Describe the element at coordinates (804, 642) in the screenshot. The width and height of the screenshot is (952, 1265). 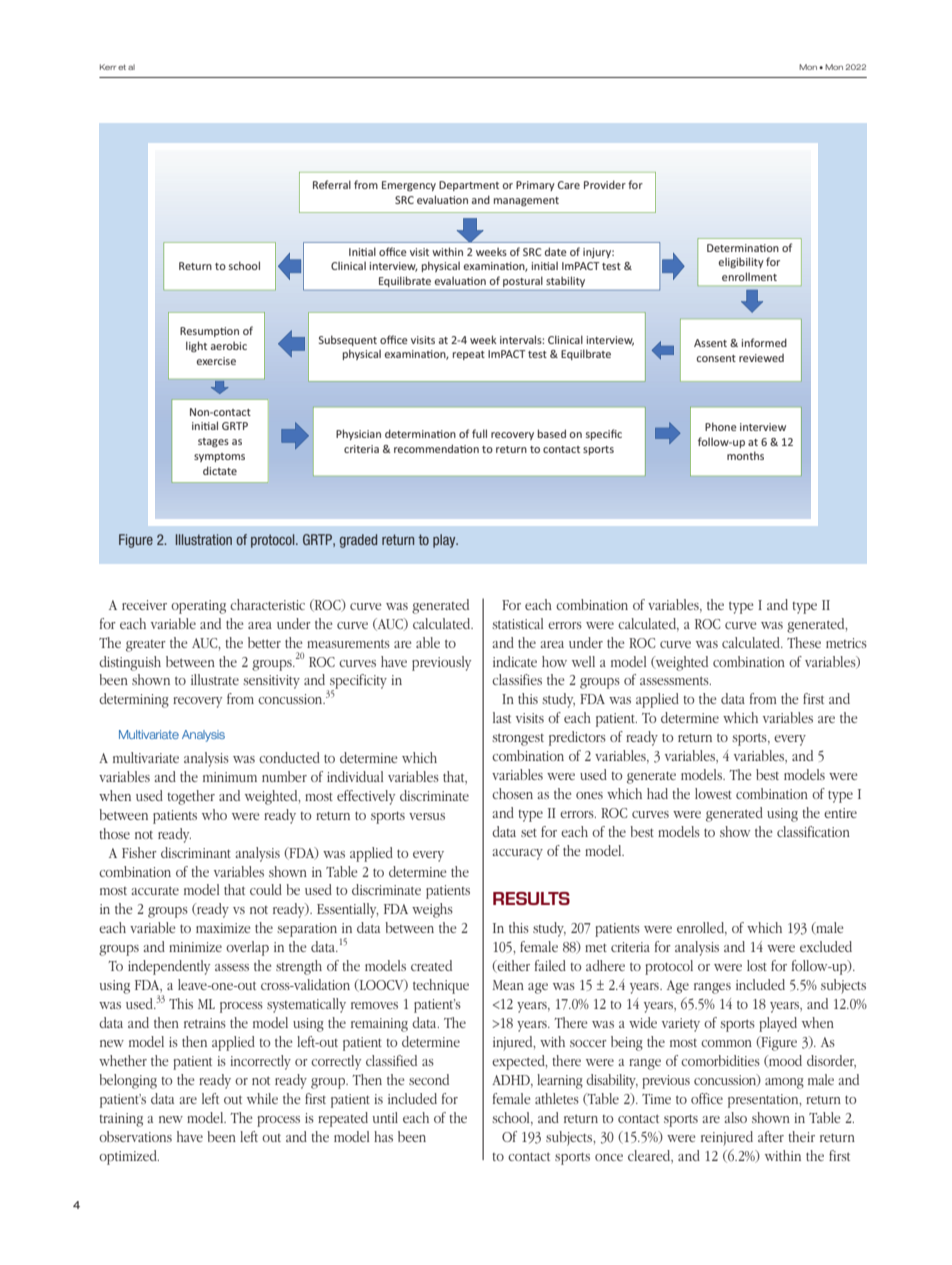
I see `These` at that location.
